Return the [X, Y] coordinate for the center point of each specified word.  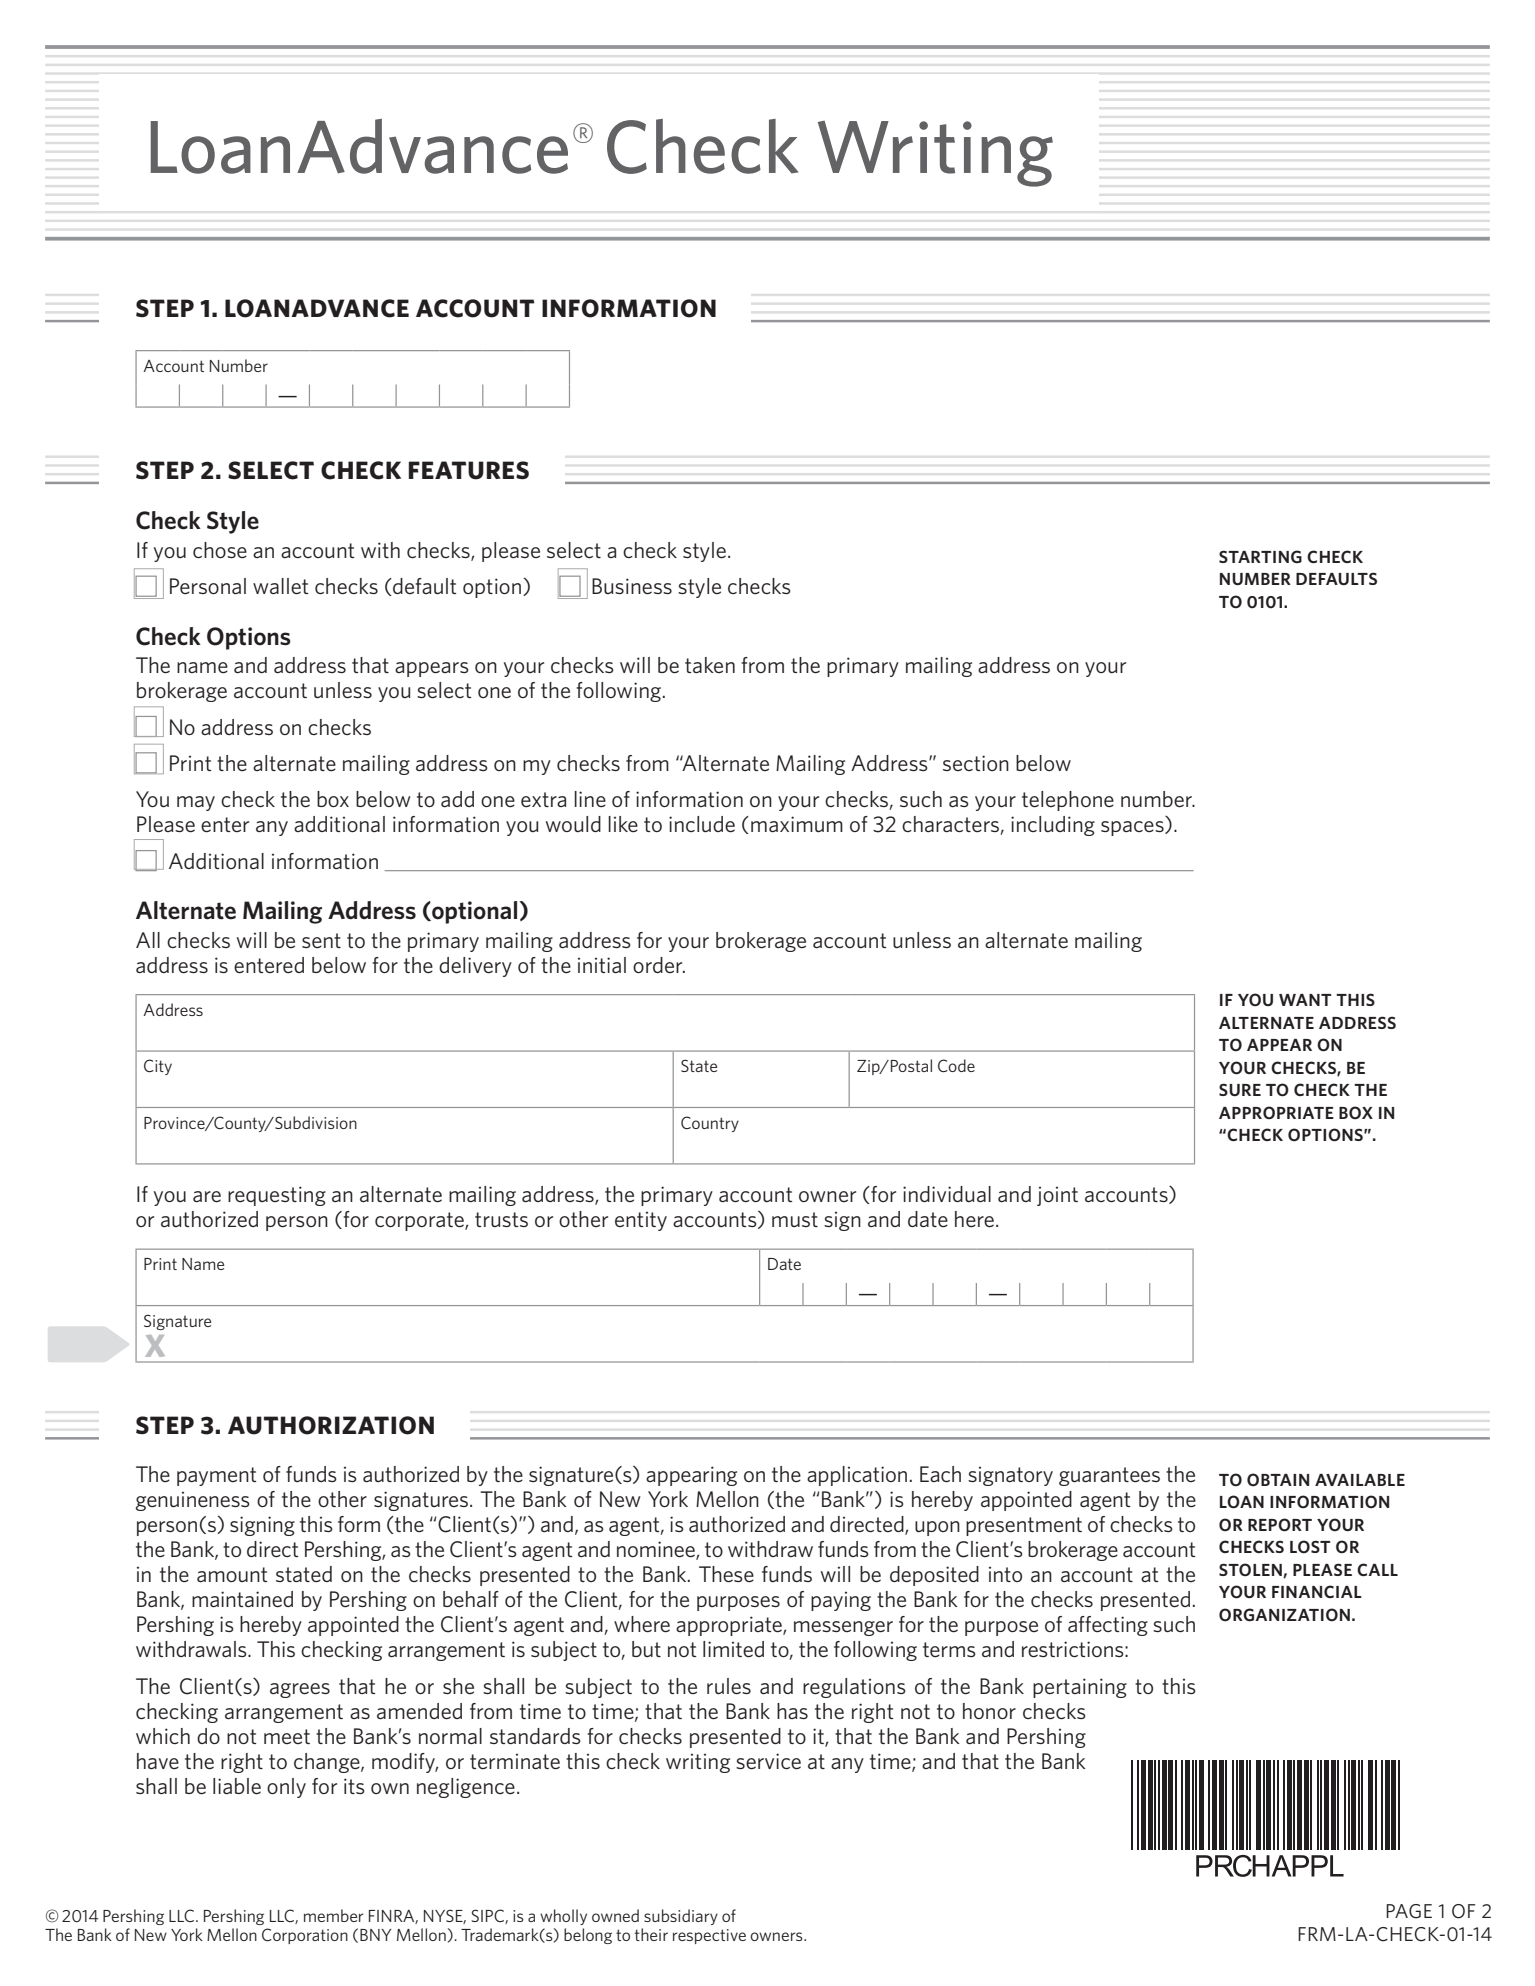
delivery [475, 967]
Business [632, 586]
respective [709, 1936]
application [857, 1476]
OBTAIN [1278, 1480]
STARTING [1260, 556]
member [334, 1915]
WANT [1305, 1000]
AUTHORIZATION [331, 1425]
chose [220, 550]
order [659, 965]
